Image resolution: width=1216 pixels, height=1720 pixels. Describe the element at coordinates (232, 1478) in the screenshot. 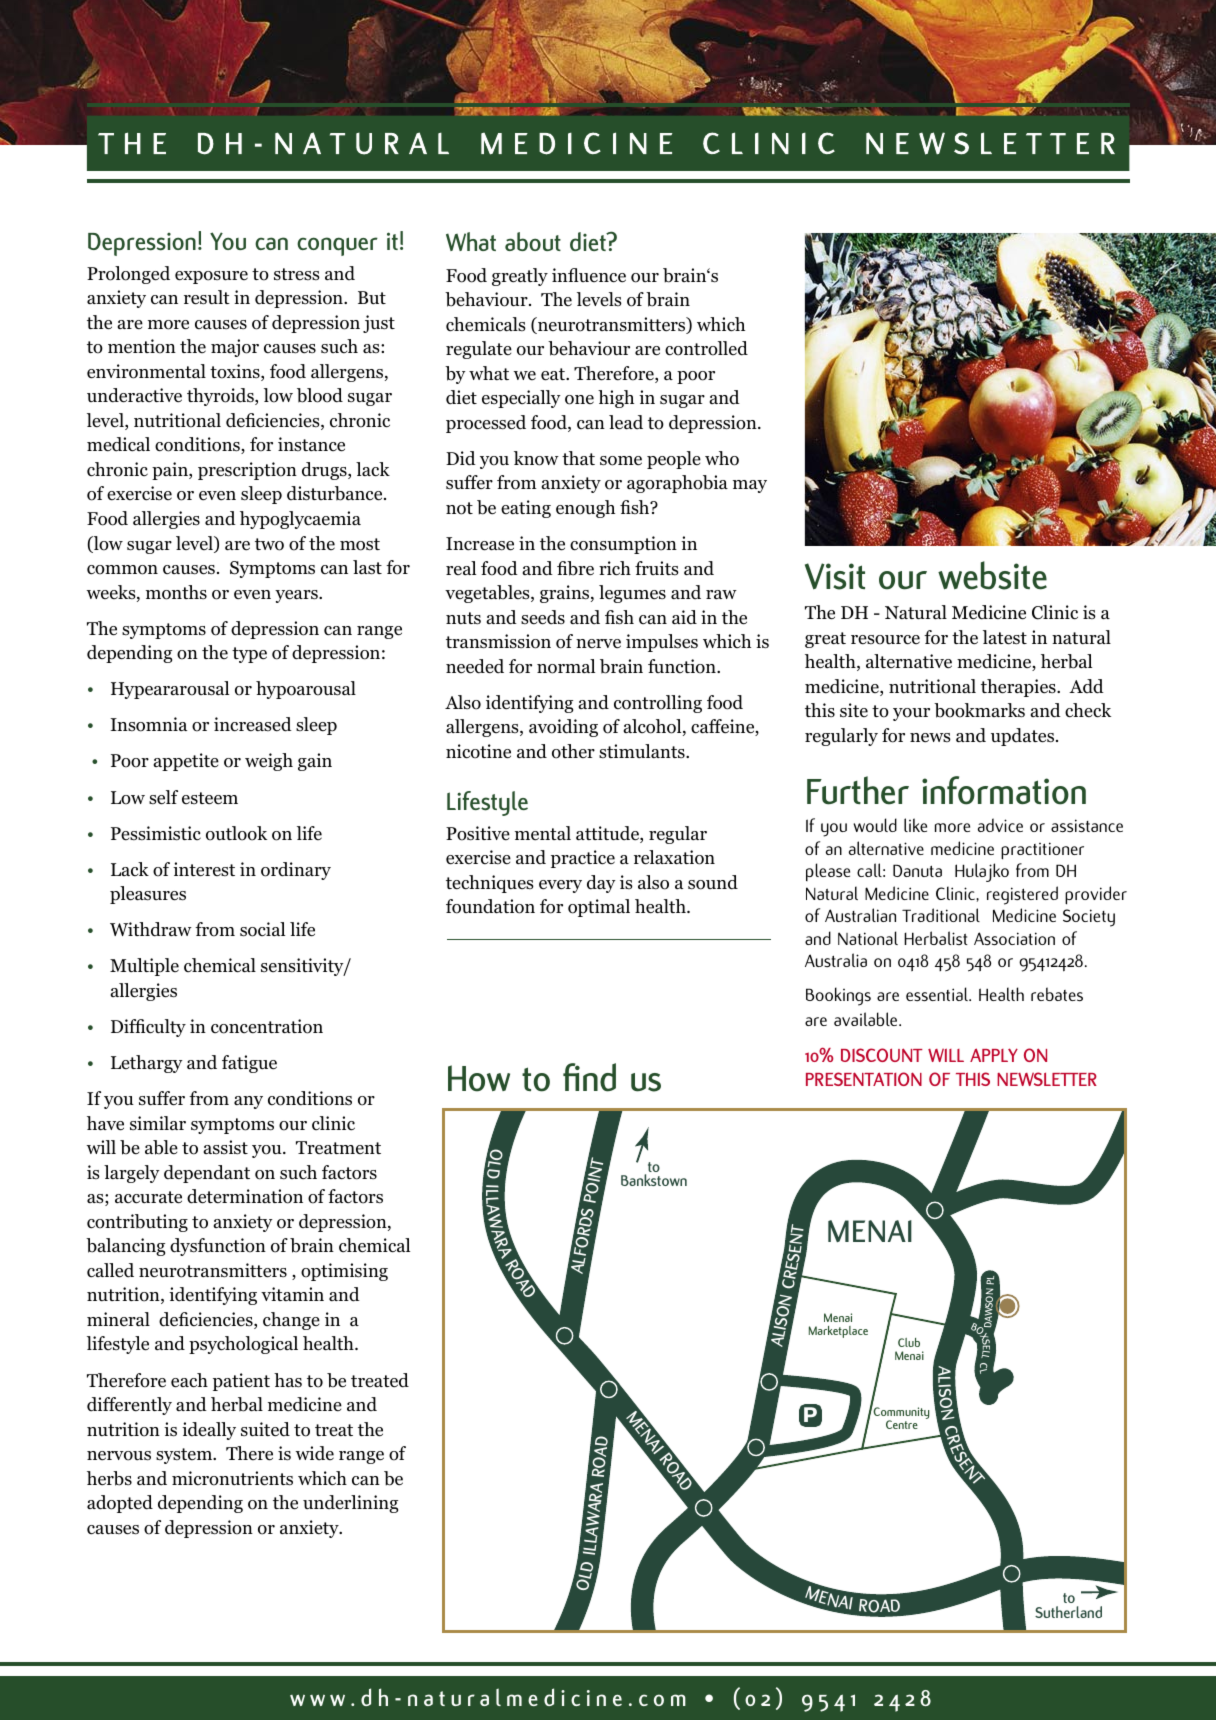

I see `micronutrients` at that location.
